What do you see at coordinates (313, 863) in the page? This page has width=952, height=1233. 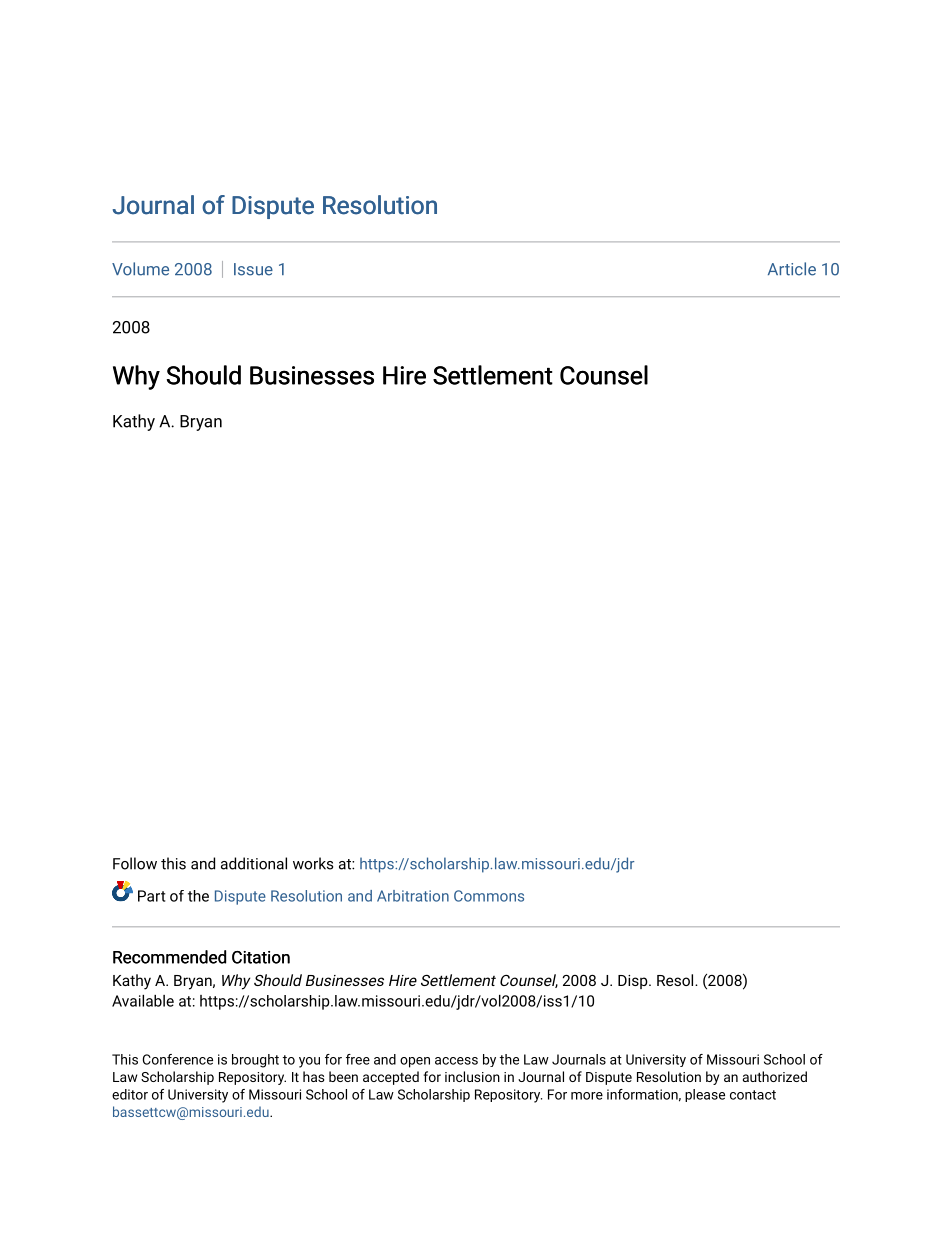 I see `works` at bounding box center [313, 863].
